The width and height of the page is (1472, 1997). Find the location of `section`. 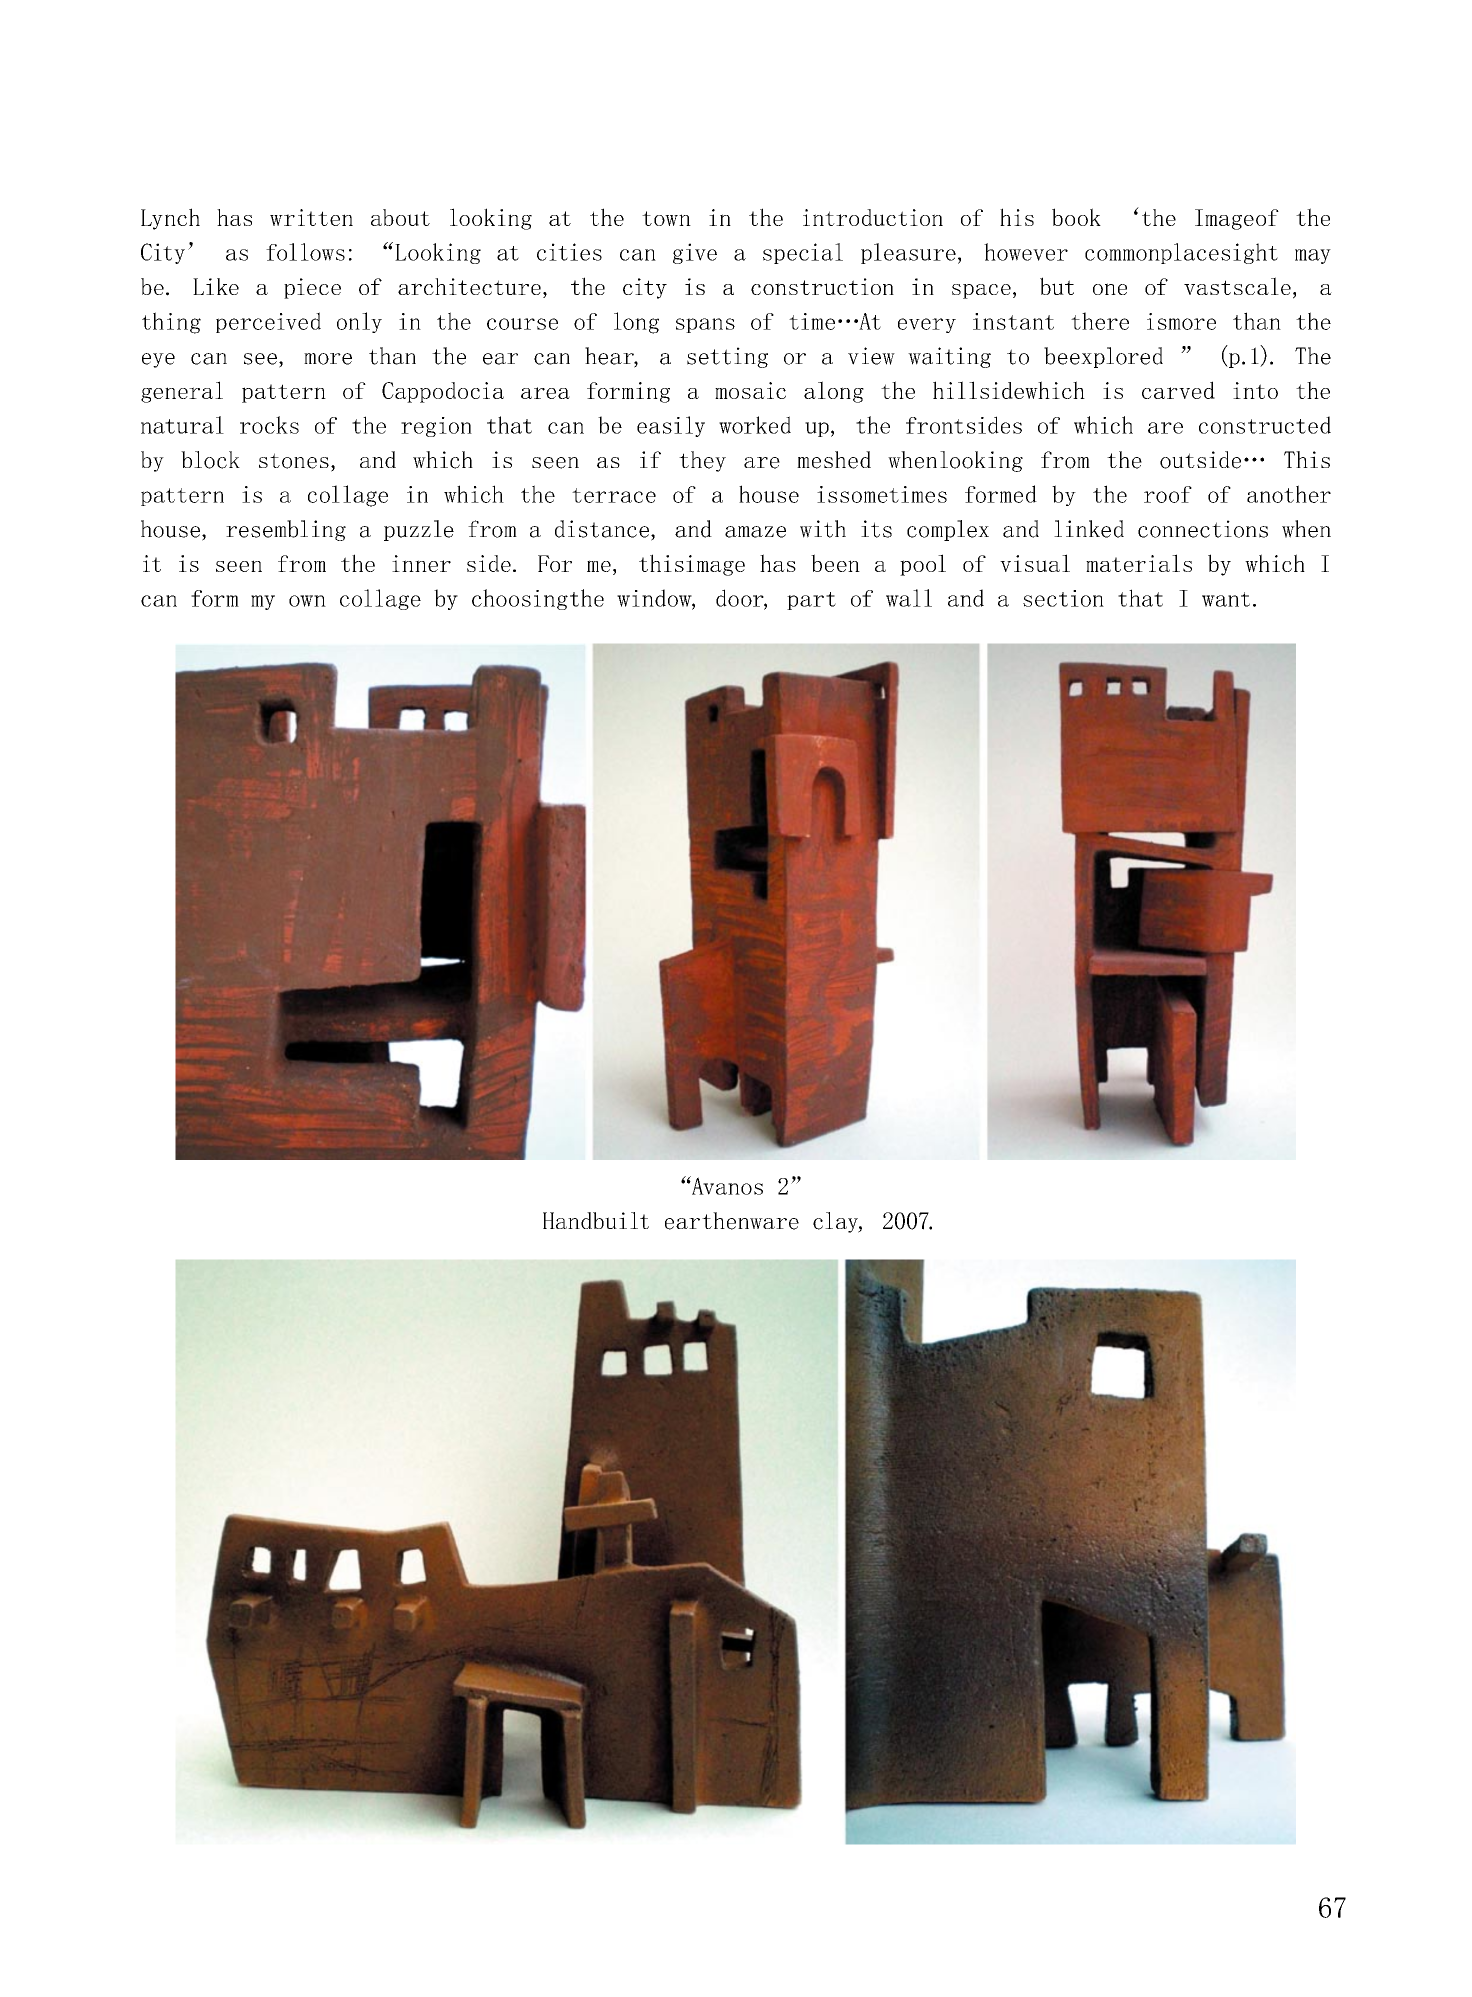

section is located at coordinates (1063, 598).
